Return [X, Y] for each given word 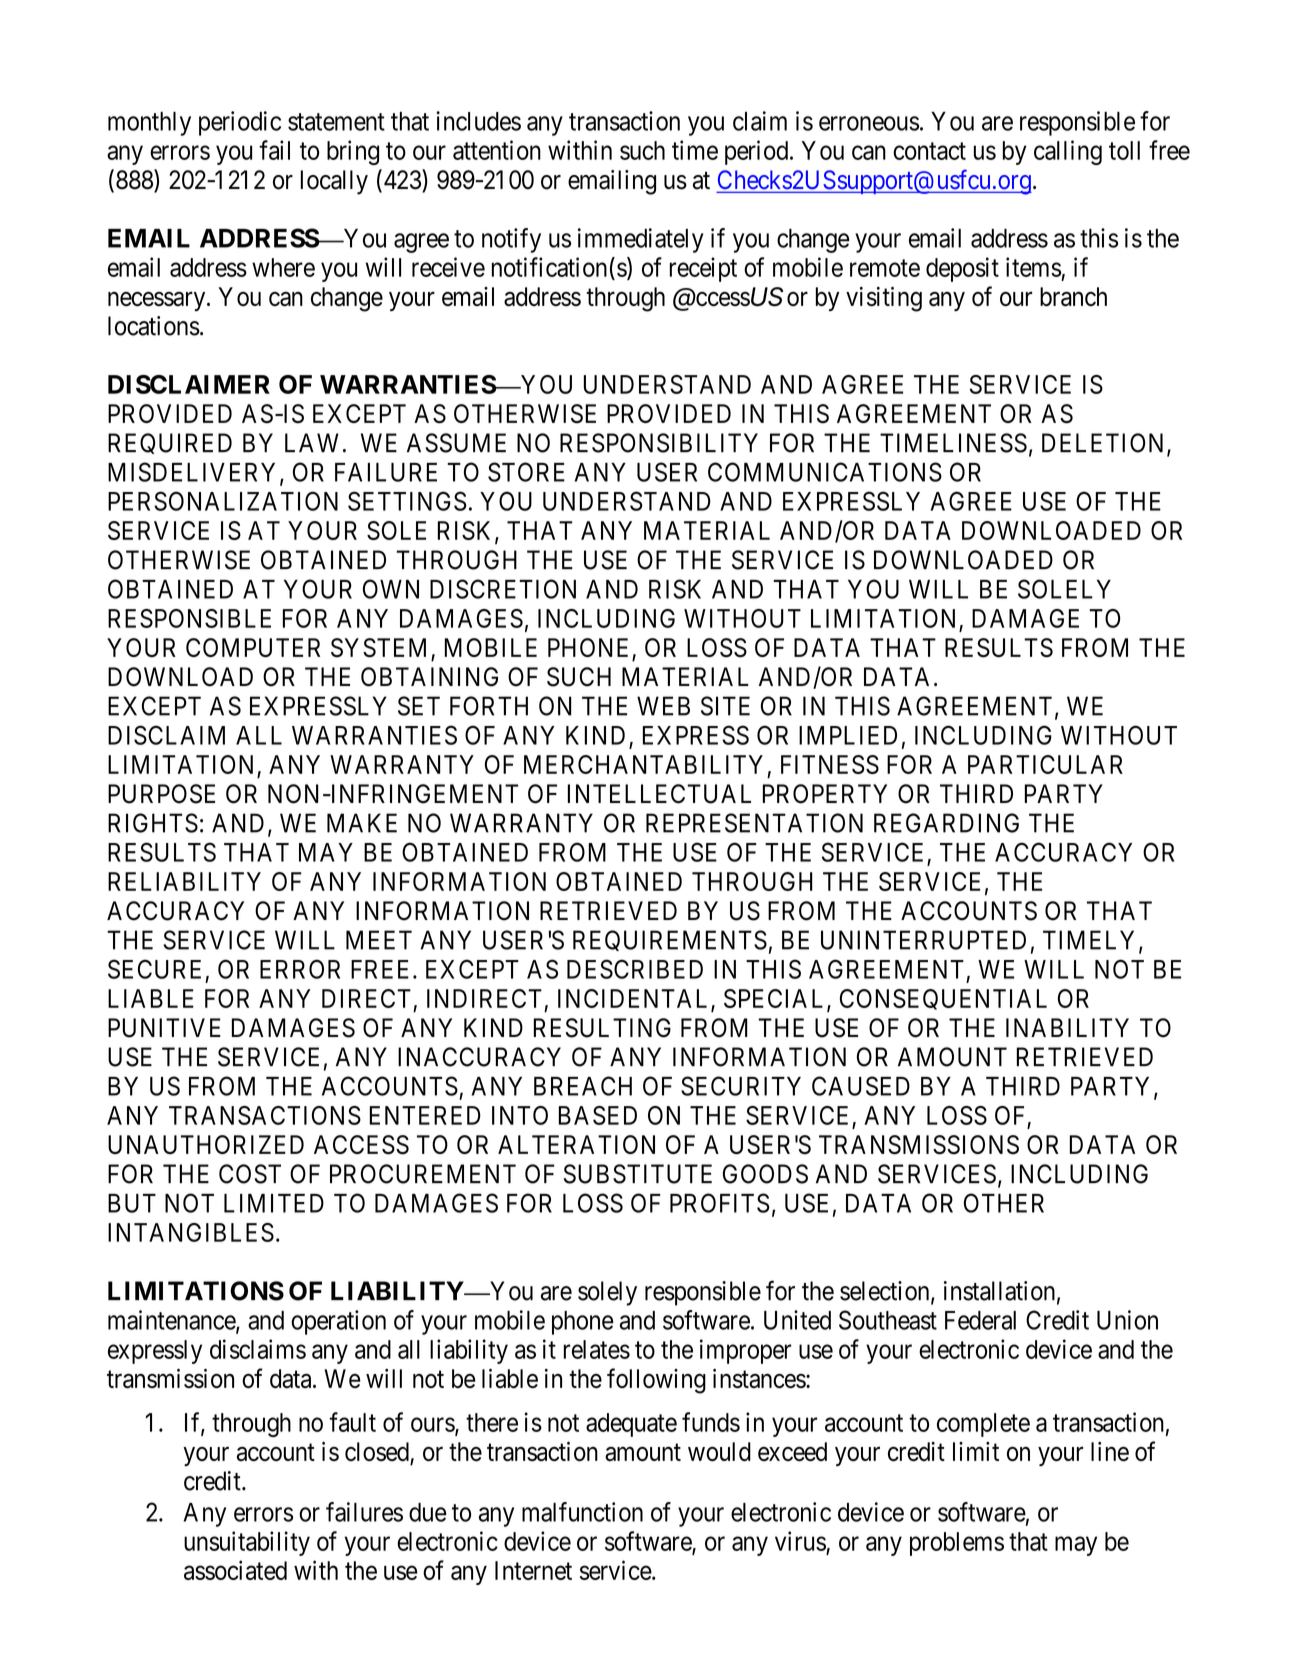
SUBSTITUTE [638, 1174]
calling [1068, 152]
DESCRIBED [635, 969]
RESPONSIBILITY [659, 443]
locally [334, 182]
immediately [641, 240]
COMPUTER [253, 647]
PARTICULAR [1045, 764]
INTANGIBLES [191, 1232]
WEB [663, 706]
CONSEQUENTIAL [943, 999]
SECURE [154, 969]
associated [235, 1570]
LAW [312, 442]
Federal [980, 1320]
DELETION [1105, 444]
